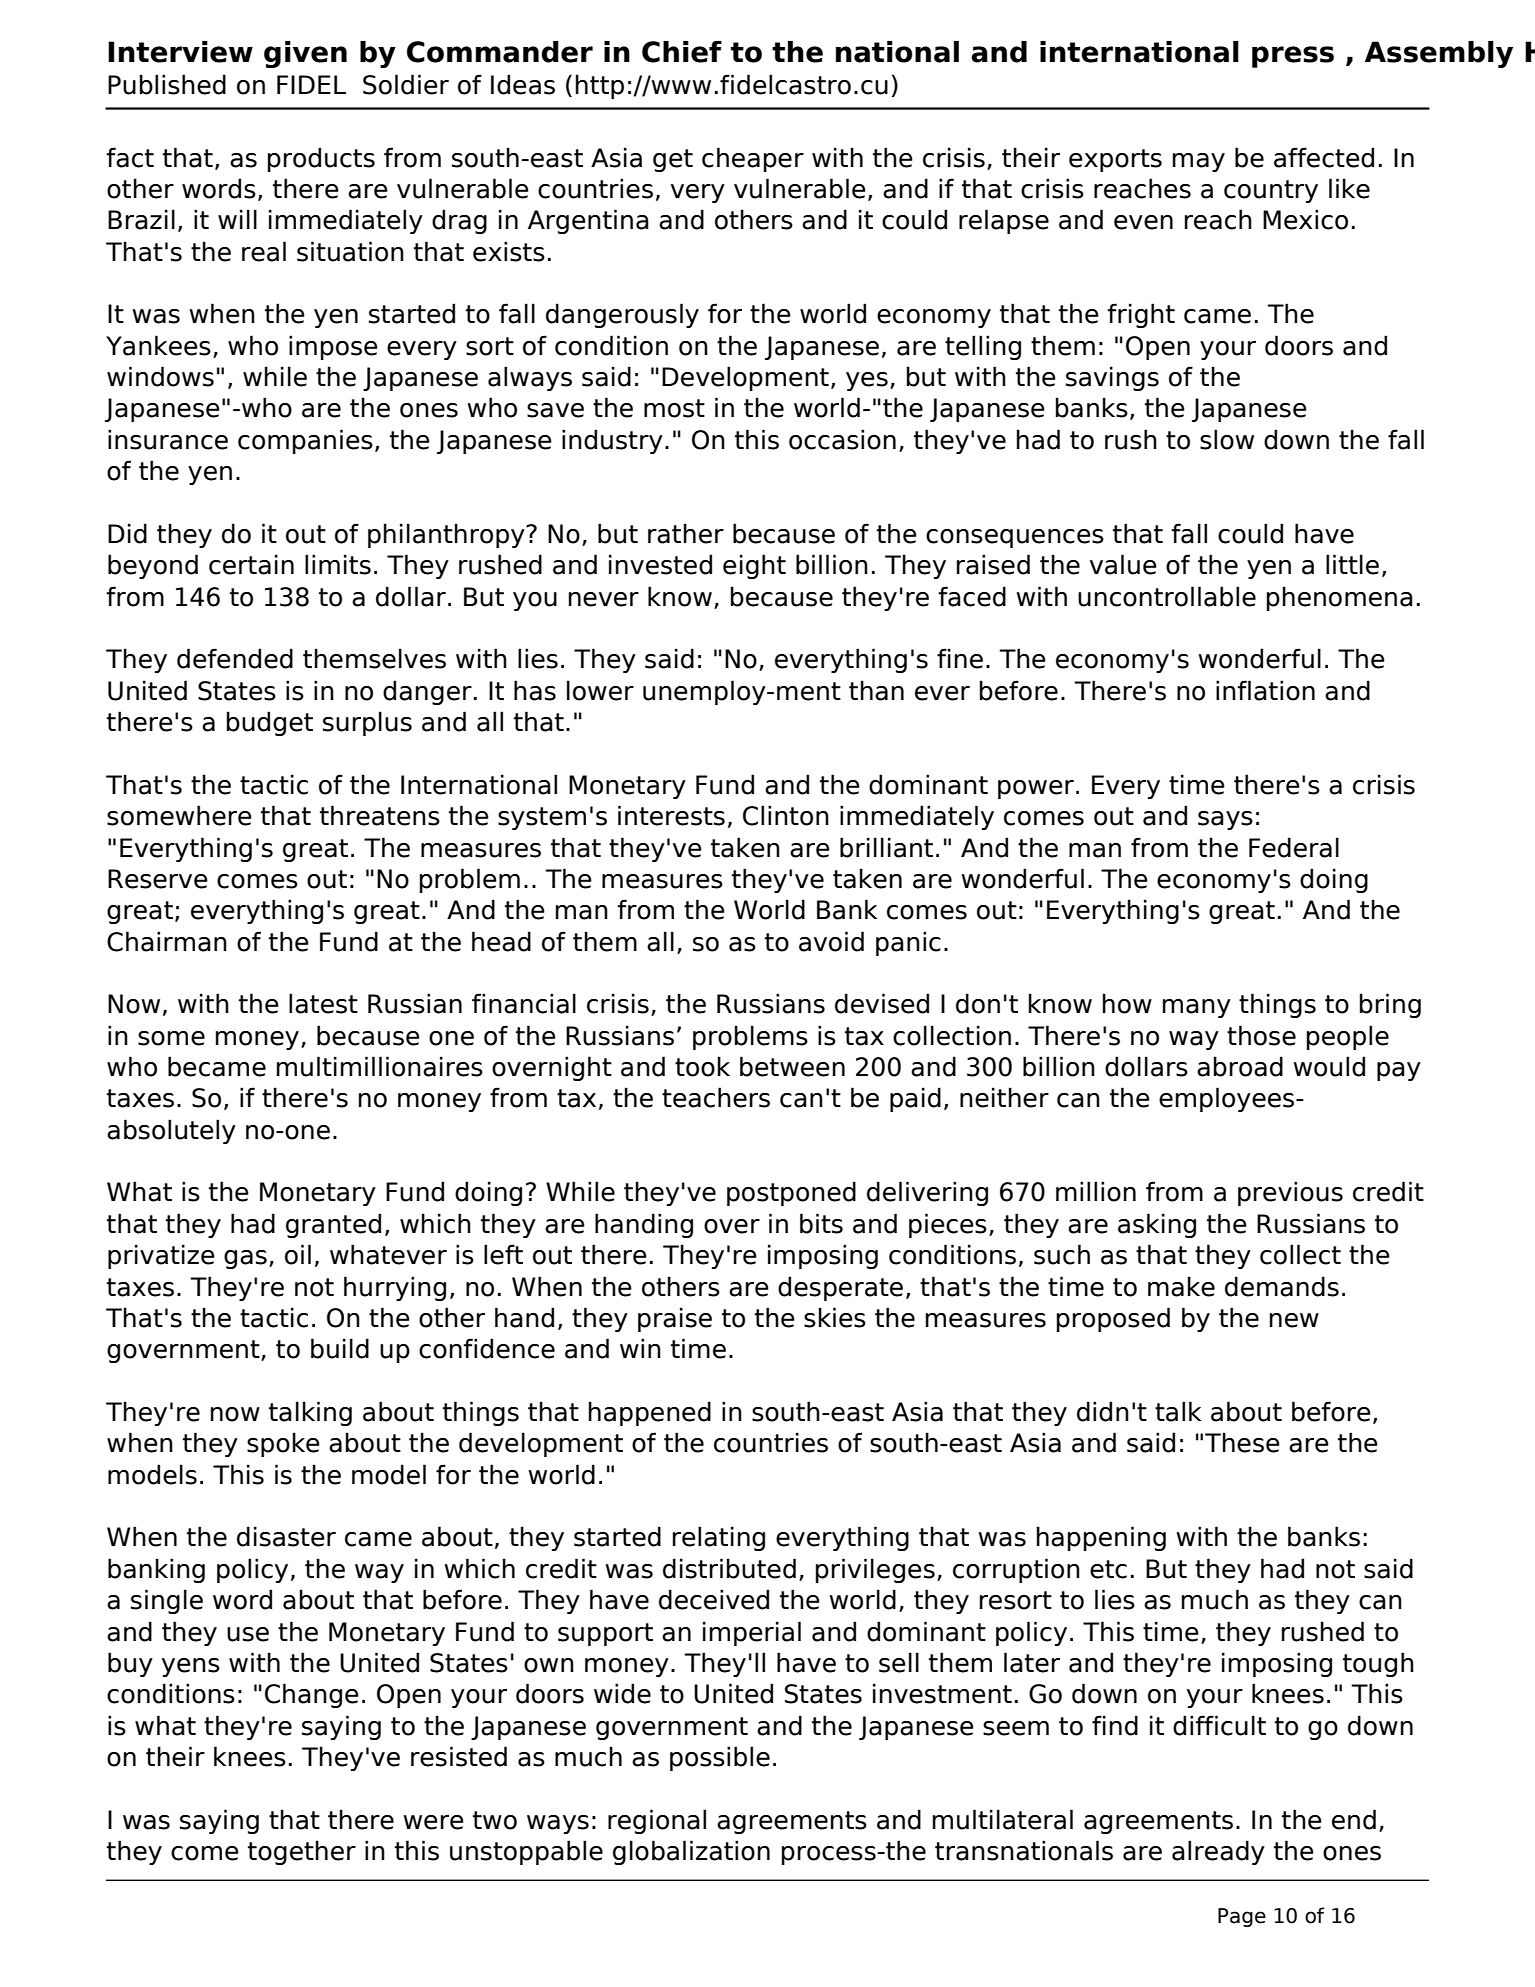 The width and height of the document is (1535, 1987). Describe the element at coordinates (840, 1288) in the document. I see `desperate` at that location.
